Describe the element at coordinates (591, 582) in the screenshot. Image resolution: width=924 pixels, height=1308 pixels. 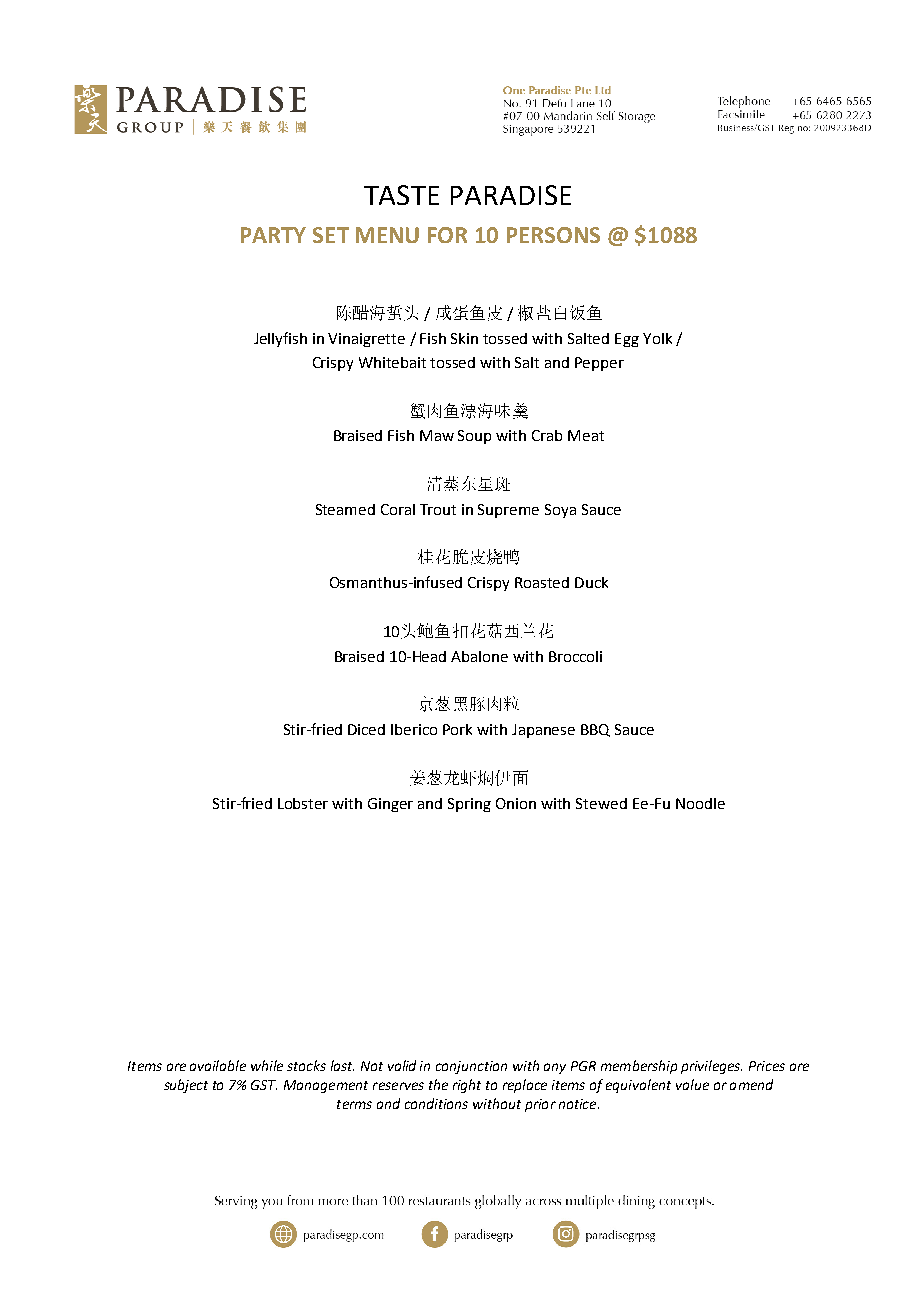
I see `Duck` at that location.
